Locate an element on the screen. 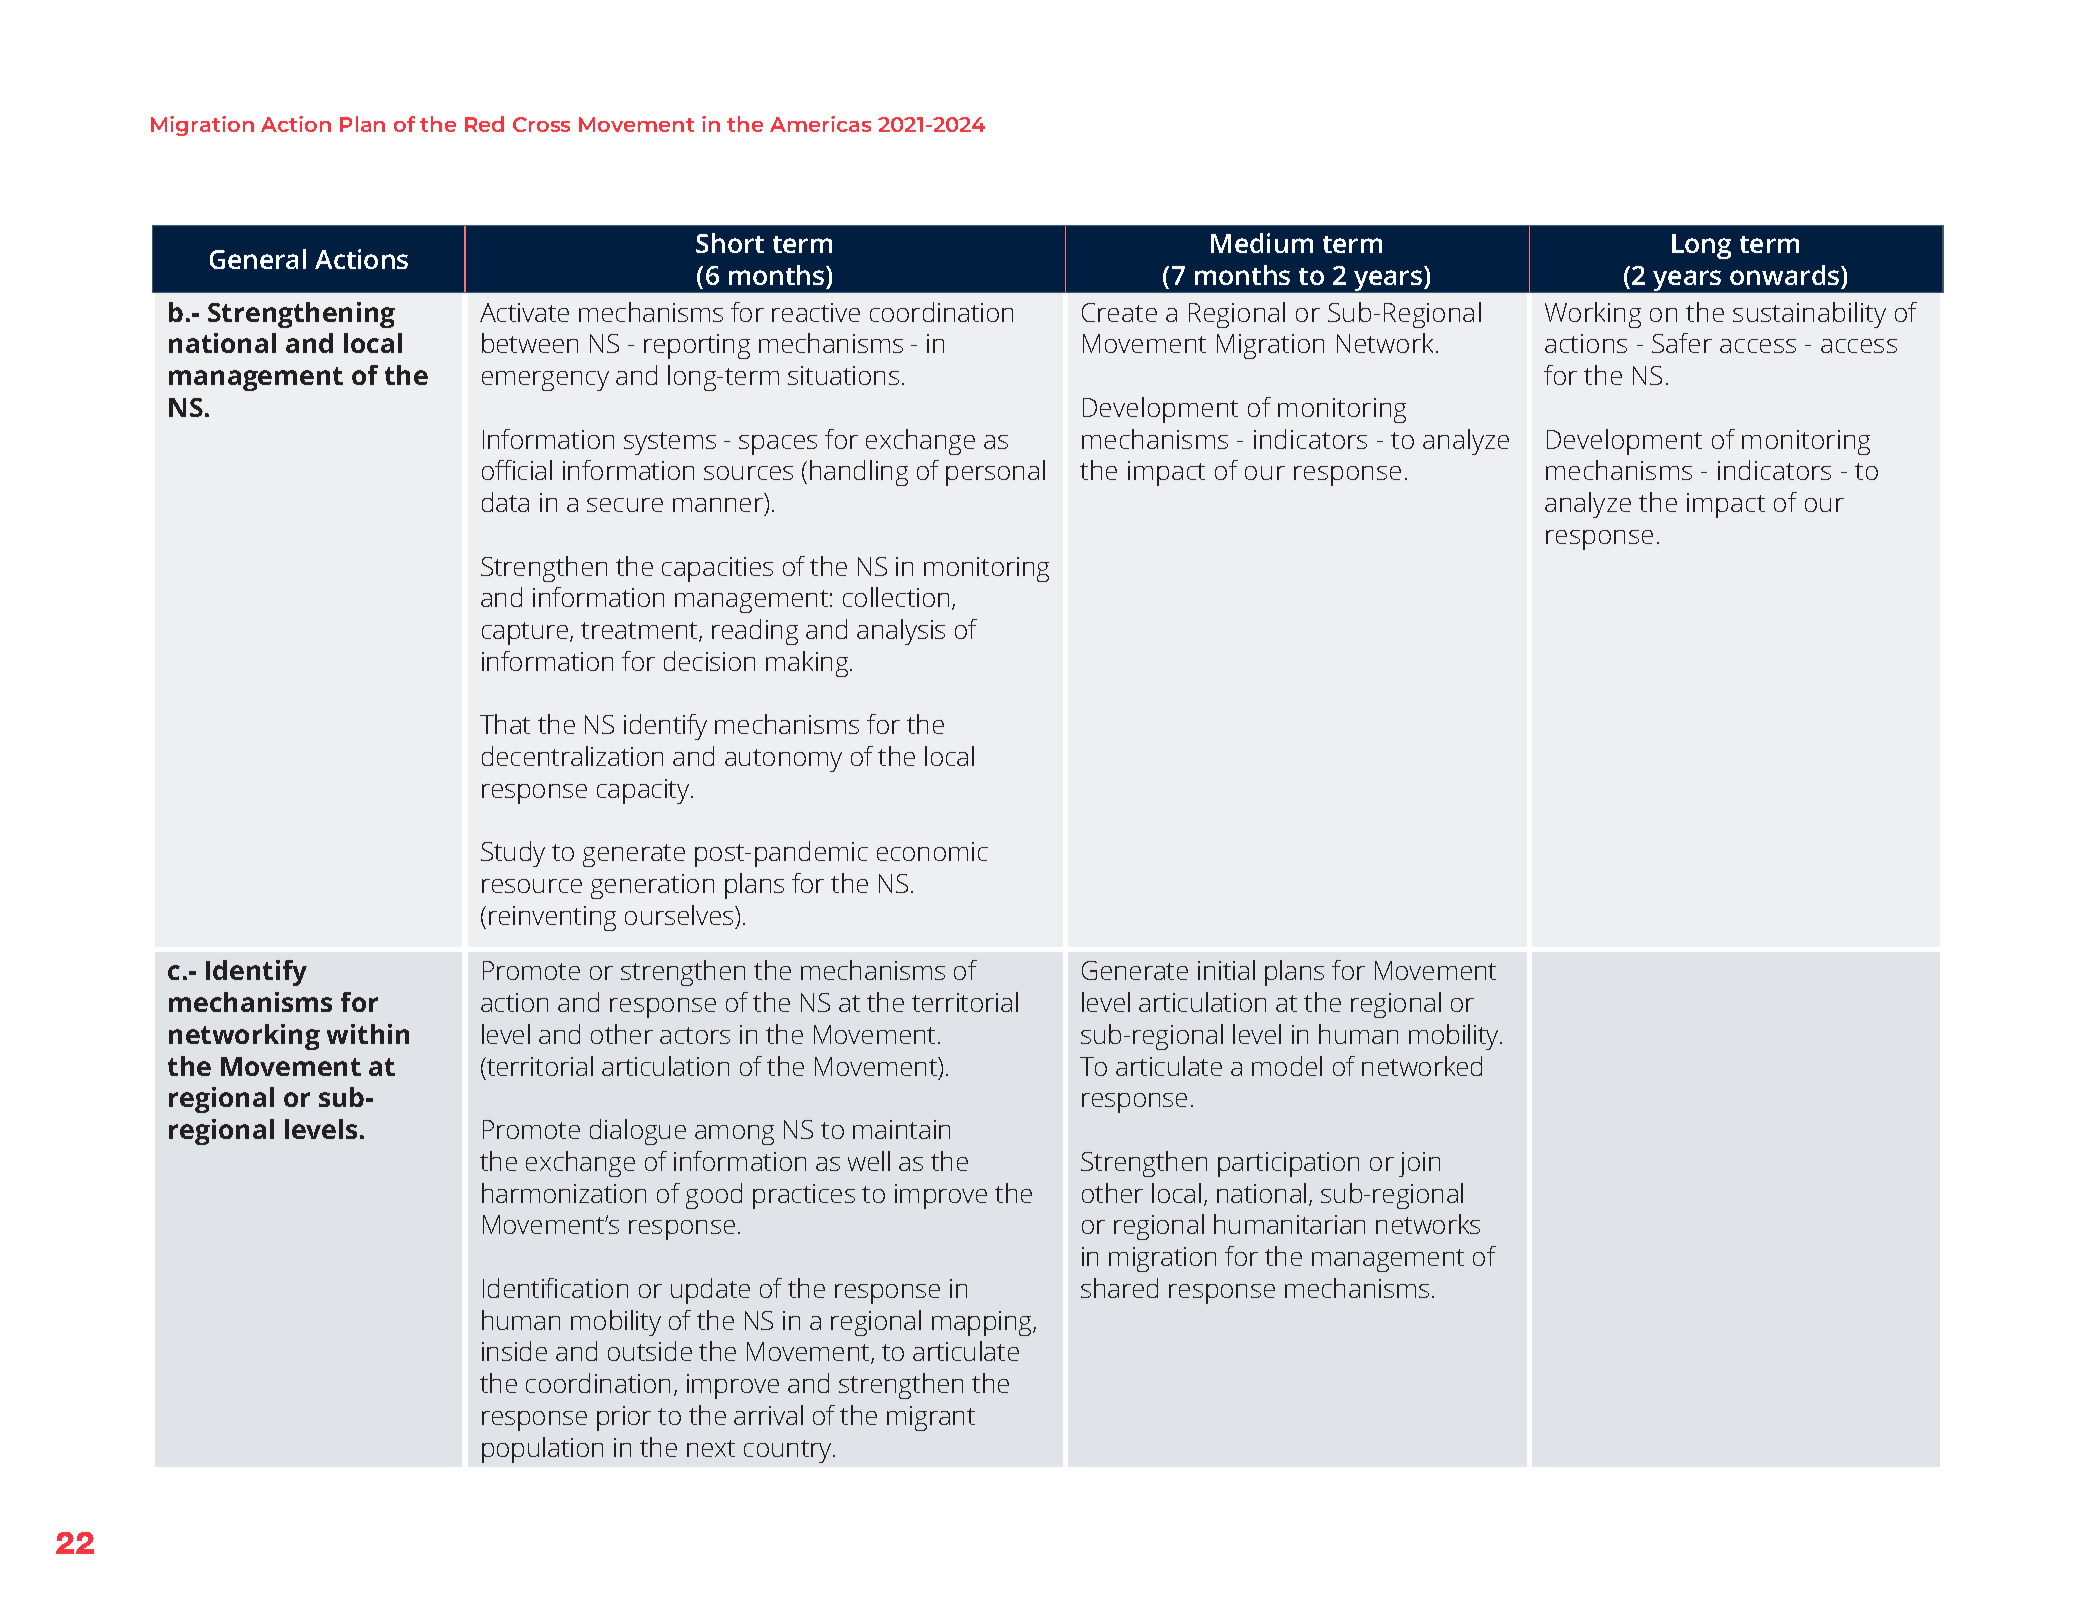 The height and width of the screenshot is (1619, 2096). initial is located at coordinates (1226, 970).
